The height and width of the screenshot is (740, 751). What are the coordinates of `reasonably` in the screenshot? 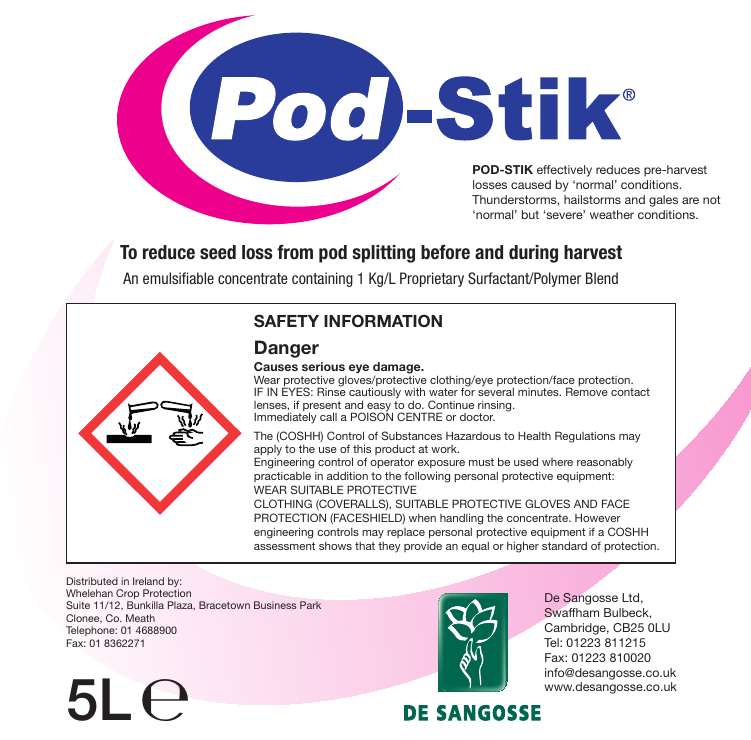 It's located at (605, 463).
